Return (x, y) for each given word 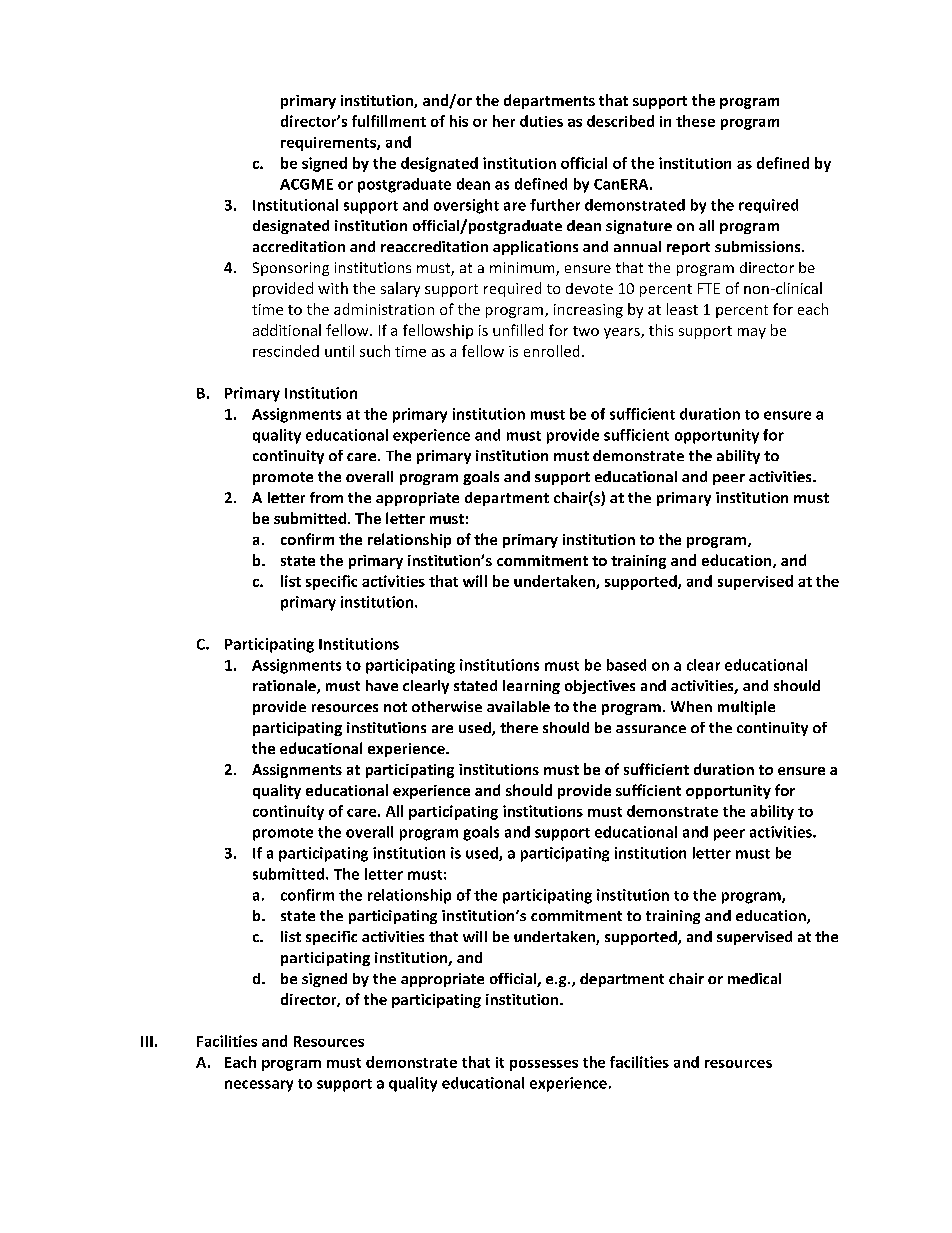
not (395, 707)
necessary (259, 1086)
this (661, 330)
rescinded (286, 351)
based (626, 665)
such (375, 351)
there (519, 727)
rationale (285, 687)
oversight (466, 206)
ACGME (306, 184)
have (382, 685)
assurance (651, 729)
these (695, 121)
